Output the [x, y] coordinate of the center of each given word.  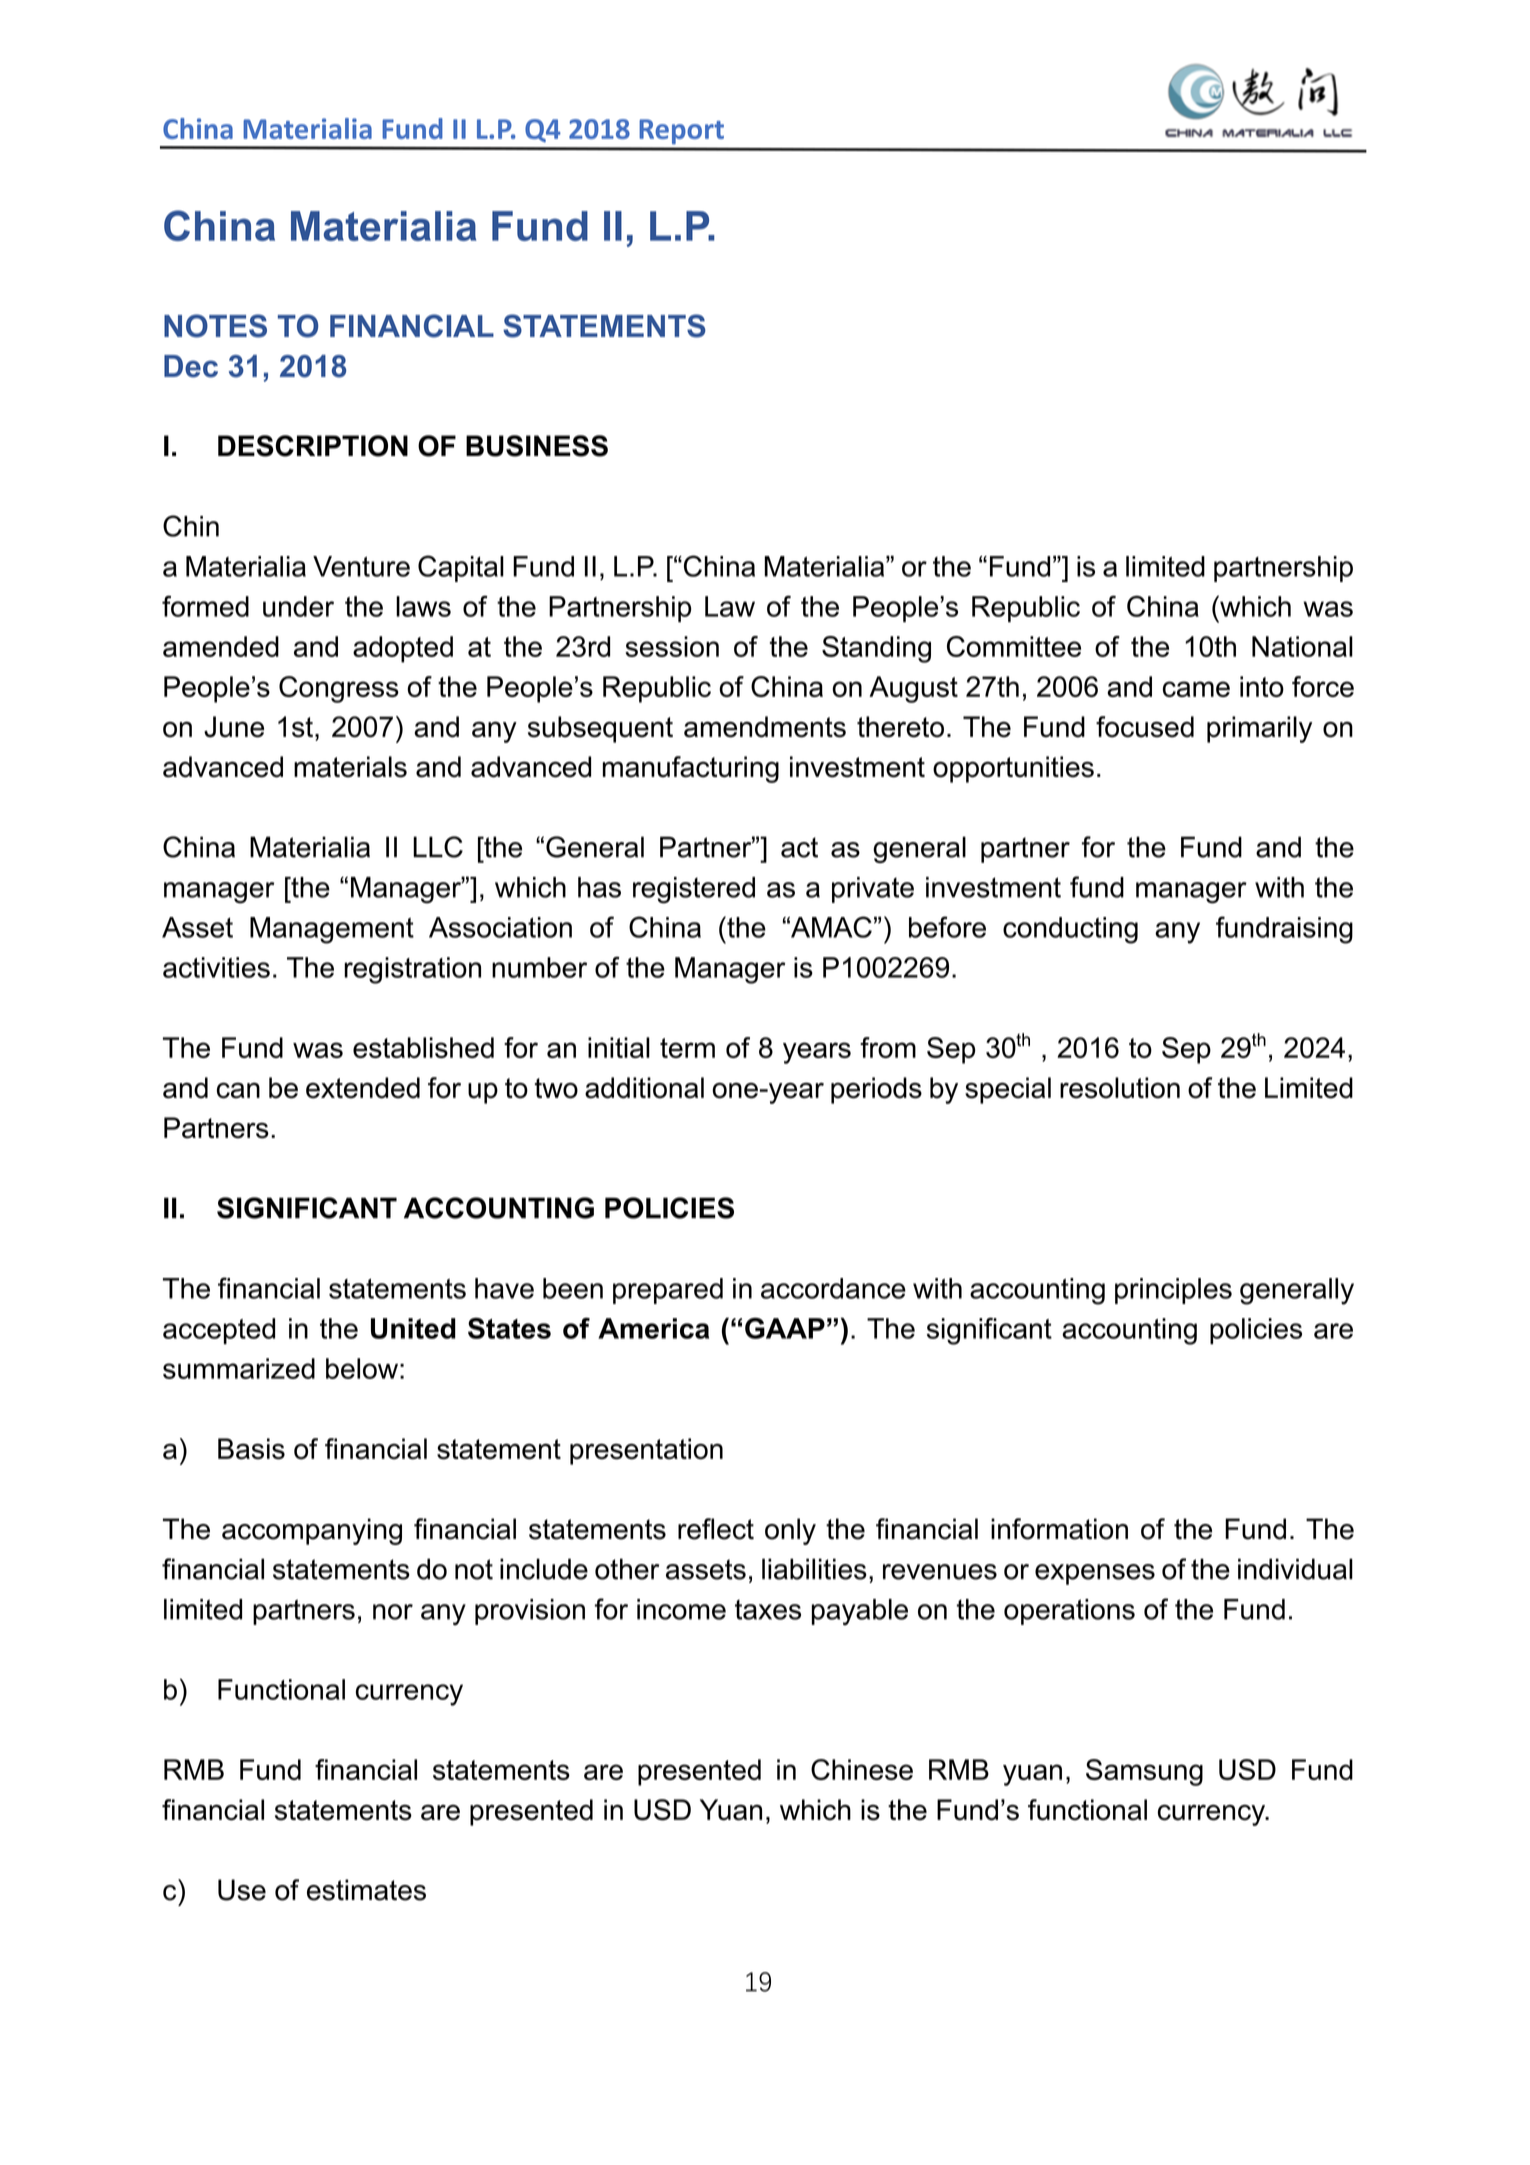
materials [350, 767]
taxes [768, 1609]
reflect [716, 1529]
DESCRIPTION [313, 446]
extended [363, 1088]
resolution [1120, 1088]
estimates [366, 1890]
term [687, 1048]
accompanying [312, 1531]
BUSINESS [537, 446]
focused [1145, 727]
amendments [765, 727]
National [1302, 646]
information [1059, 1529]
